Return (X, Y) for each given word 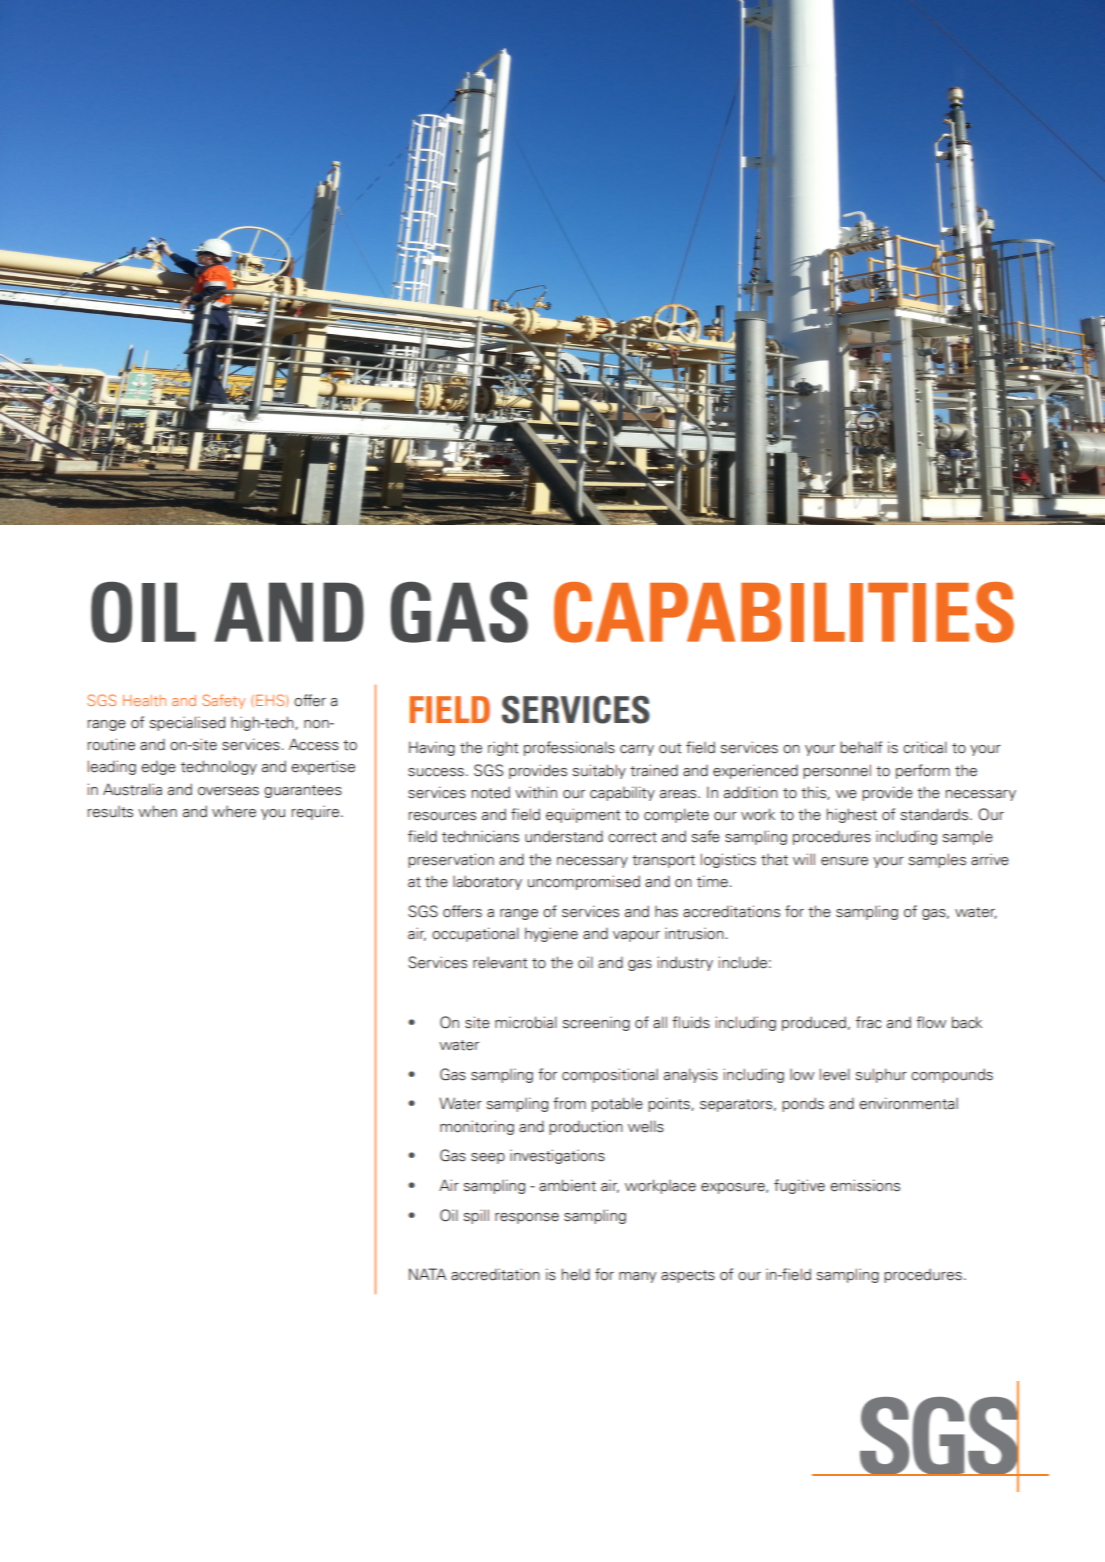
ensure (844, 861)
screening (596, 1023)
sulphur (881, 1075)
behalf (861, 747)
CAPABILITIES (784, 612)
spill (476, 1216)
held (576, 1274)
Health (144, 700)
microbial (526, 1022)
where (234, 812)
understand (564, 836)
